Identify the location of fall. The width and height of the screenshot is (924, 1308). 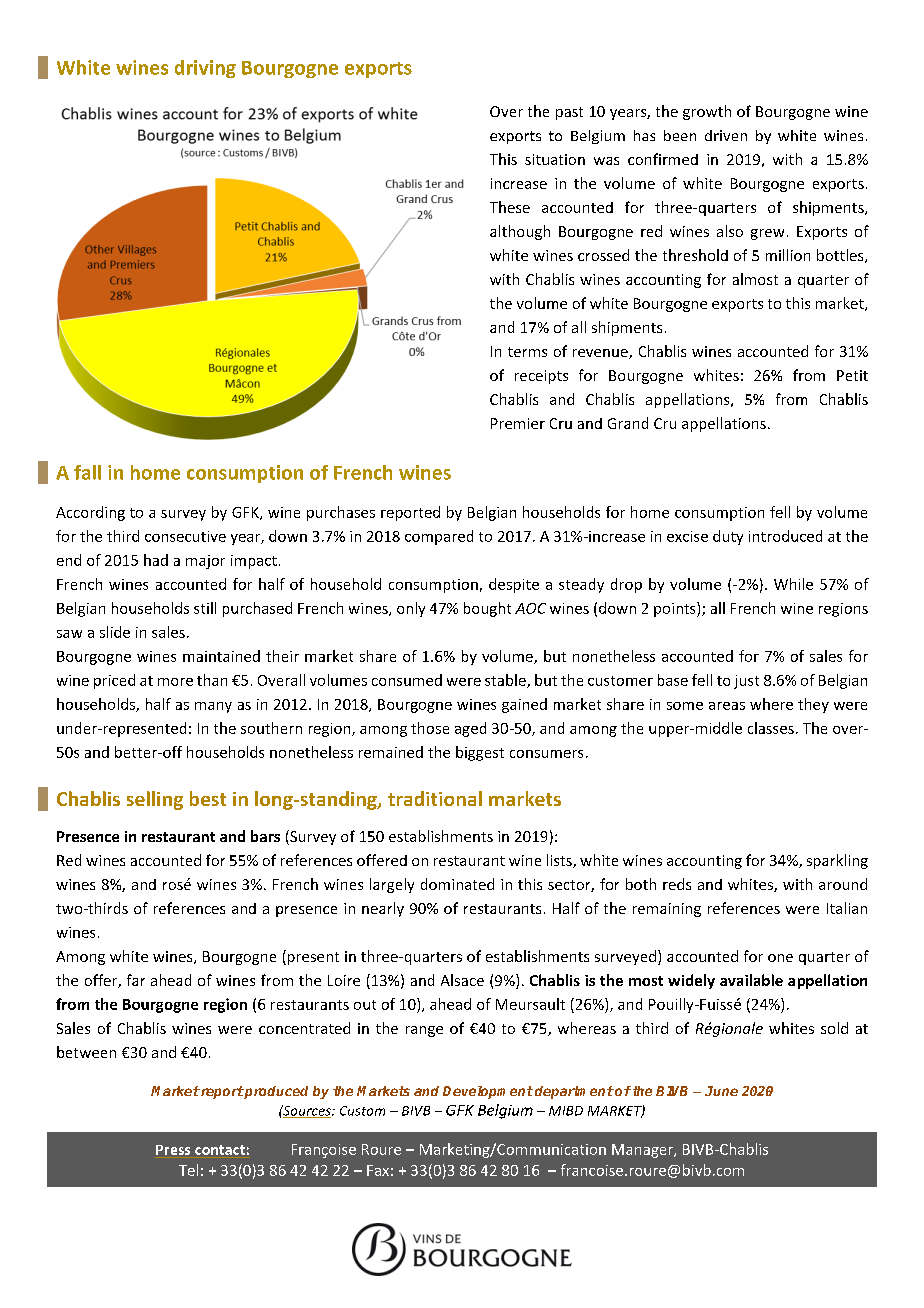
(87, 472).
